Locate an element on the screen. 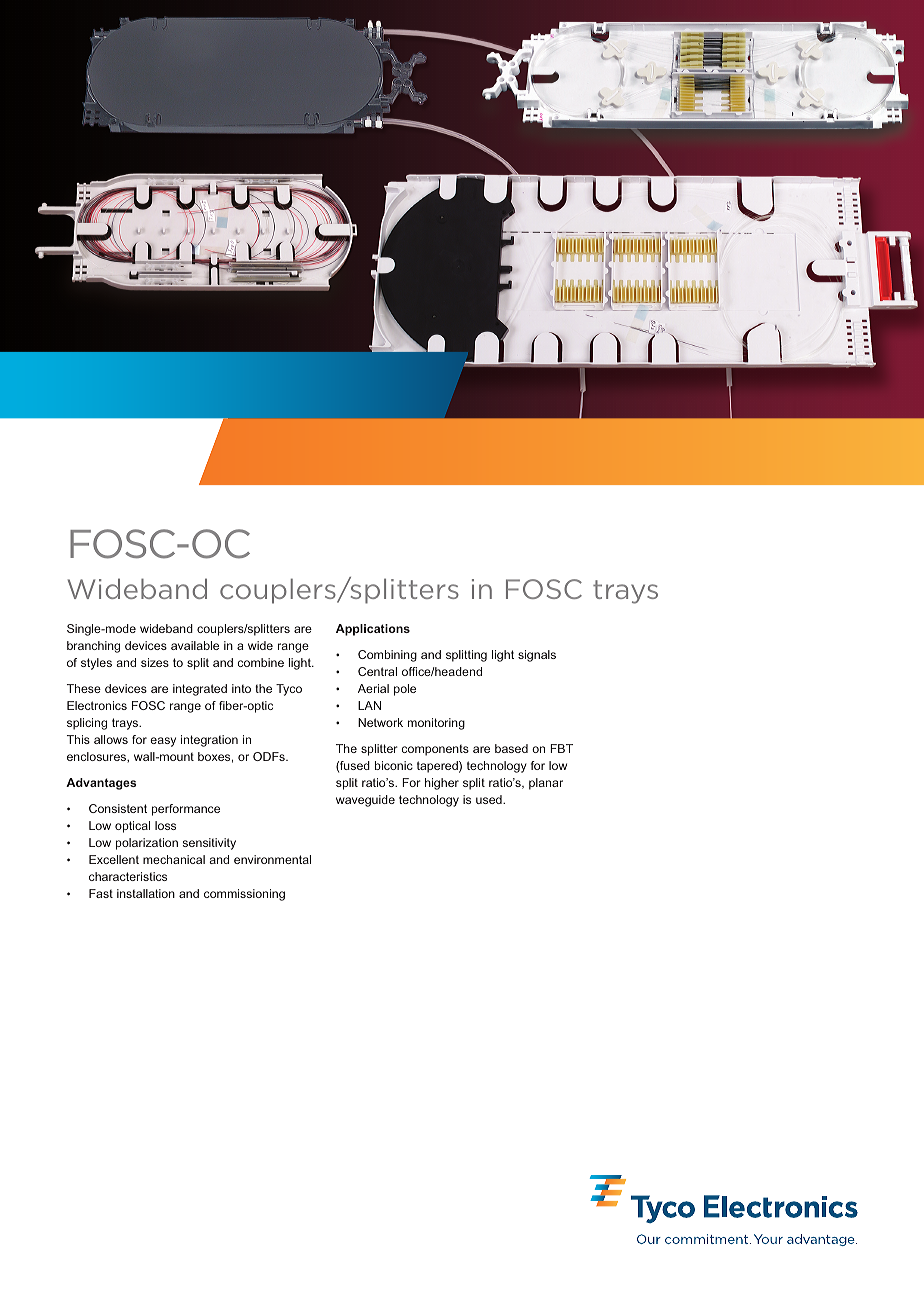 This screenshot has height=1308, width=924. monitoring is located at coordinates (436, 724).
